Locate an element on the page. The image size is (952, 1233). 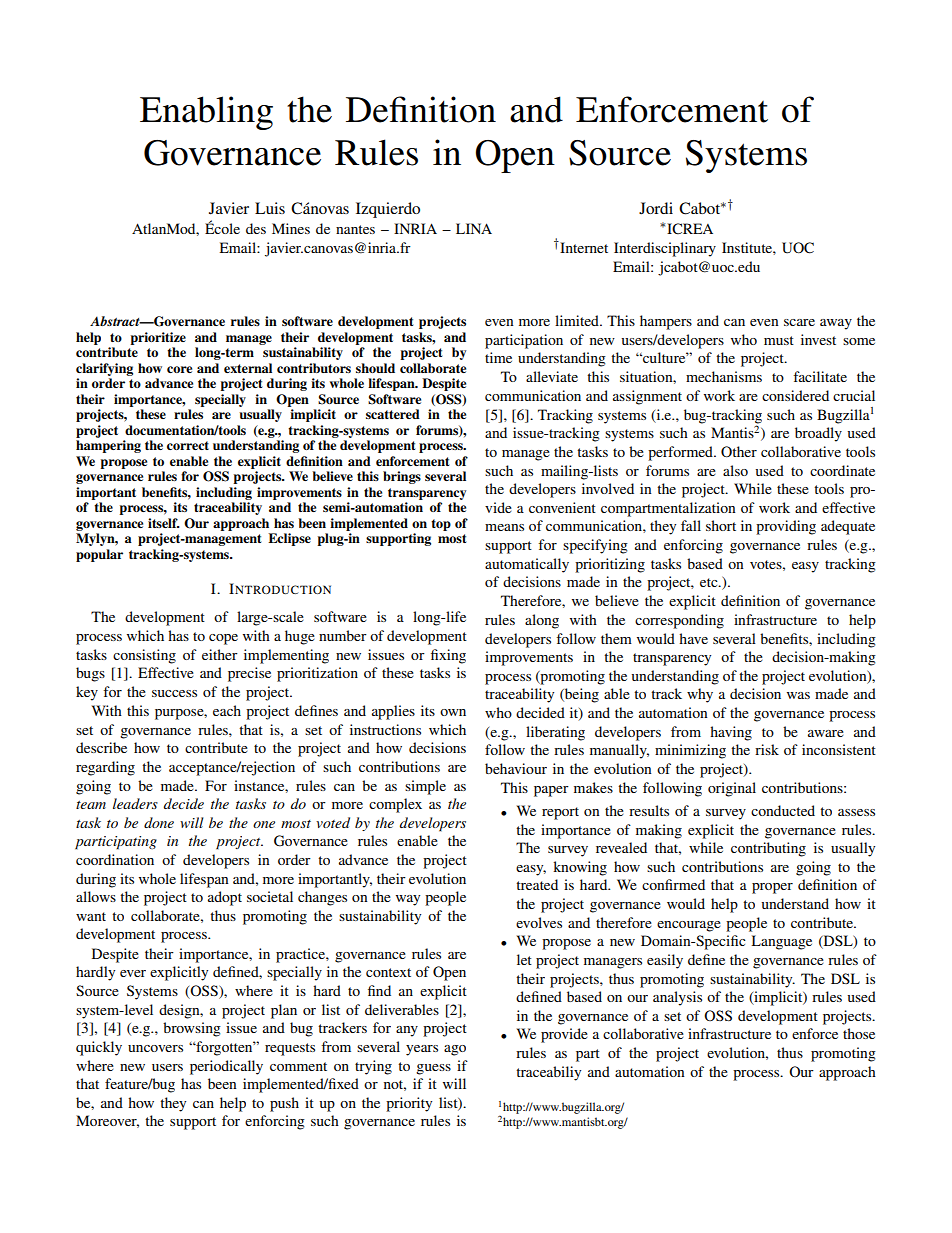
nantes is located at coordinates (355, 229).
